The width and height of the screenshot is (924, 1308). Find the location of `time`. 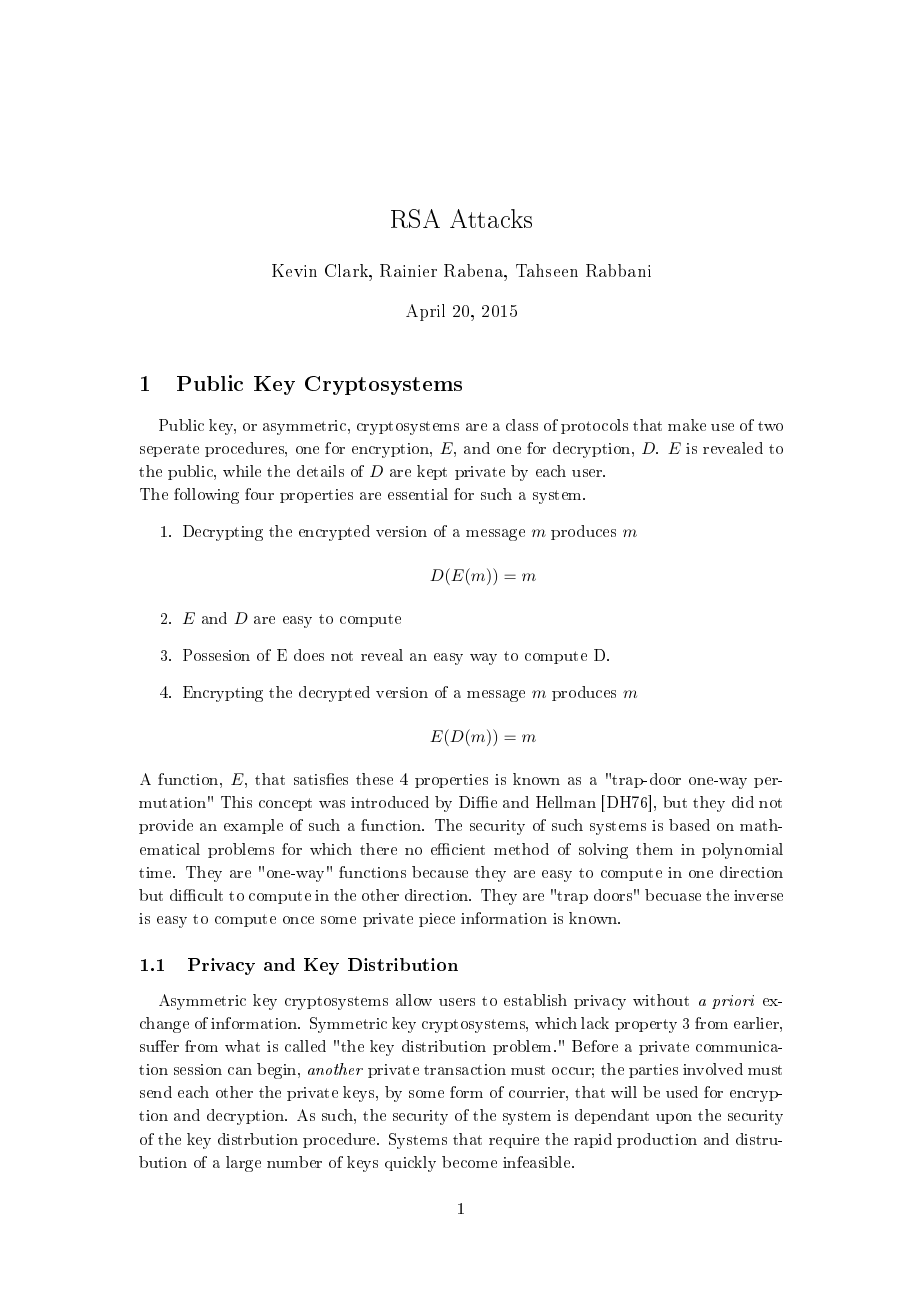

time is located at coordinates (156, 872).
